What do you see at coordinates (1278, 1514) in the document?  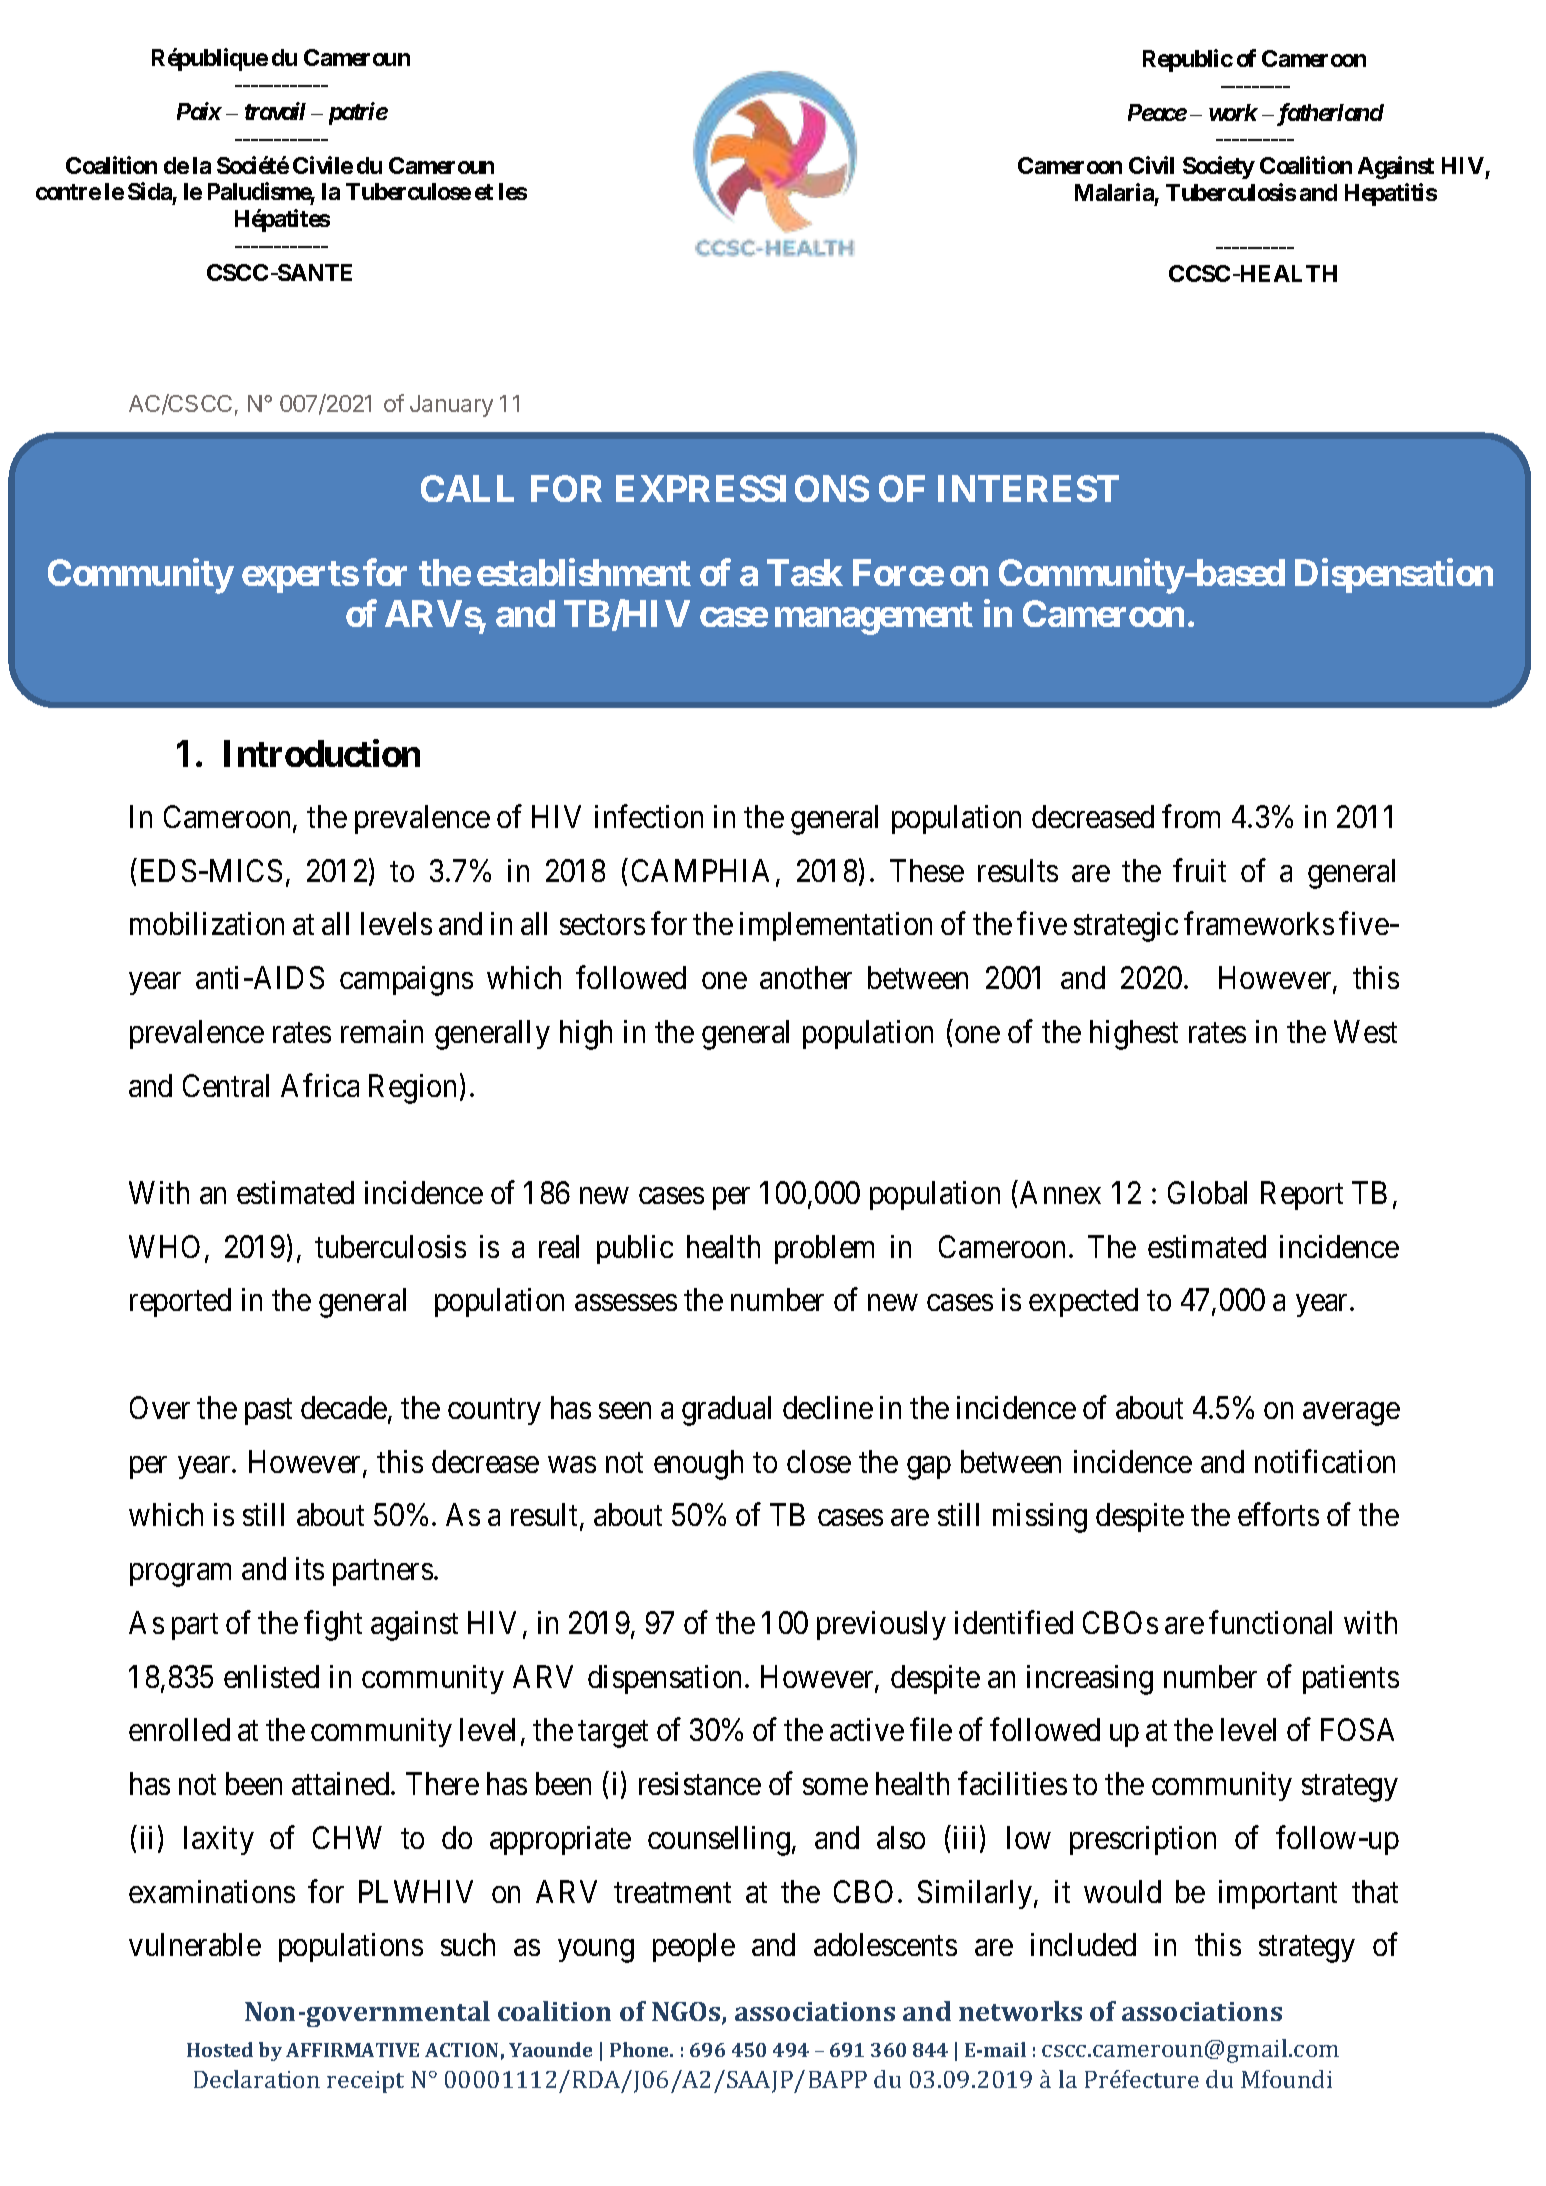 I see `efforts` at bounding box center [1278, 1514].
